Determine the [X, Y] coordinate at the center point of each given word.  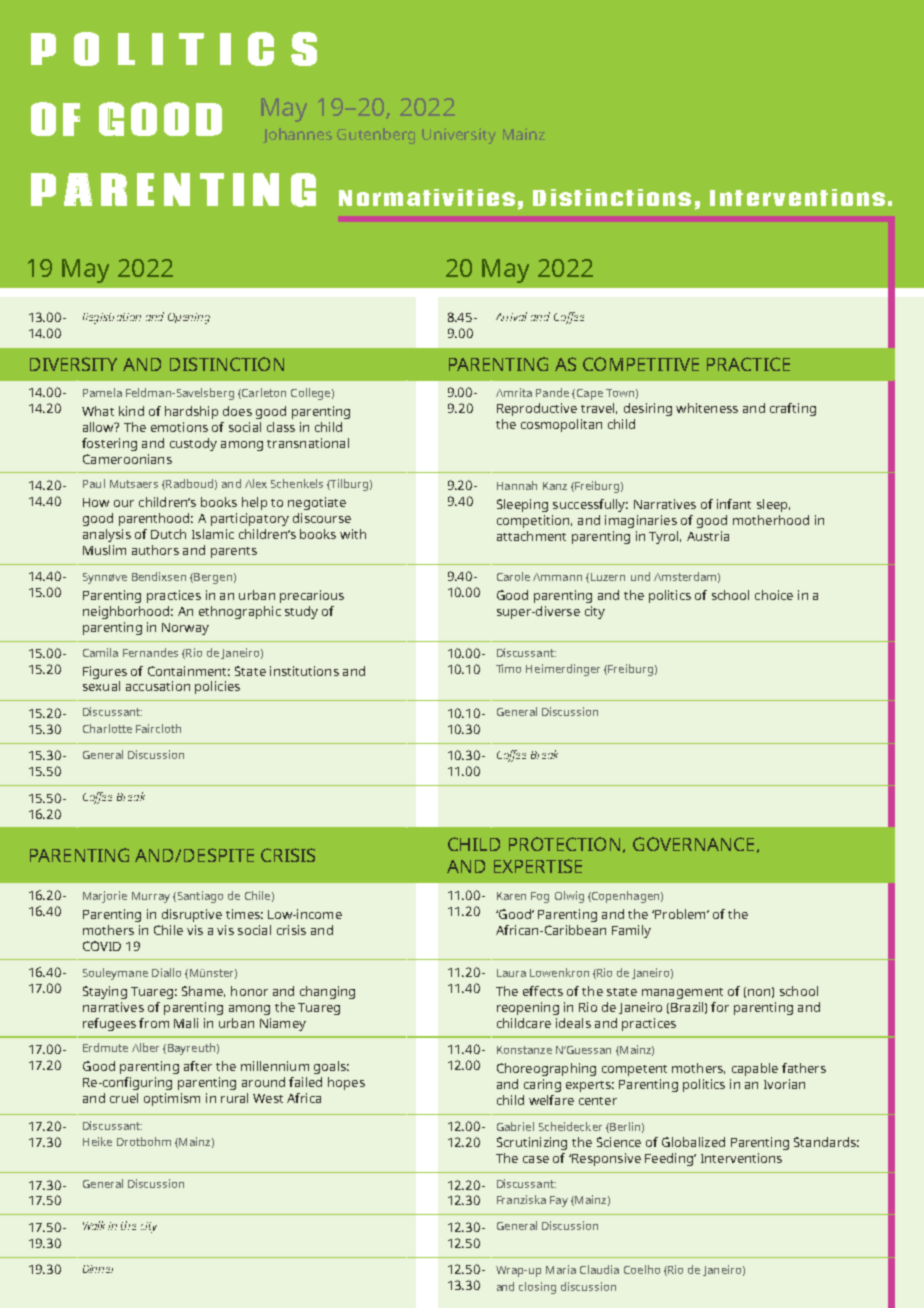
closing [537, 1288]
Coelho [642, 1269]
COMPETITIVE [641, 364]
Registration [112, 318]
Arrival [511, 316]
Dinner [98, 1269]
